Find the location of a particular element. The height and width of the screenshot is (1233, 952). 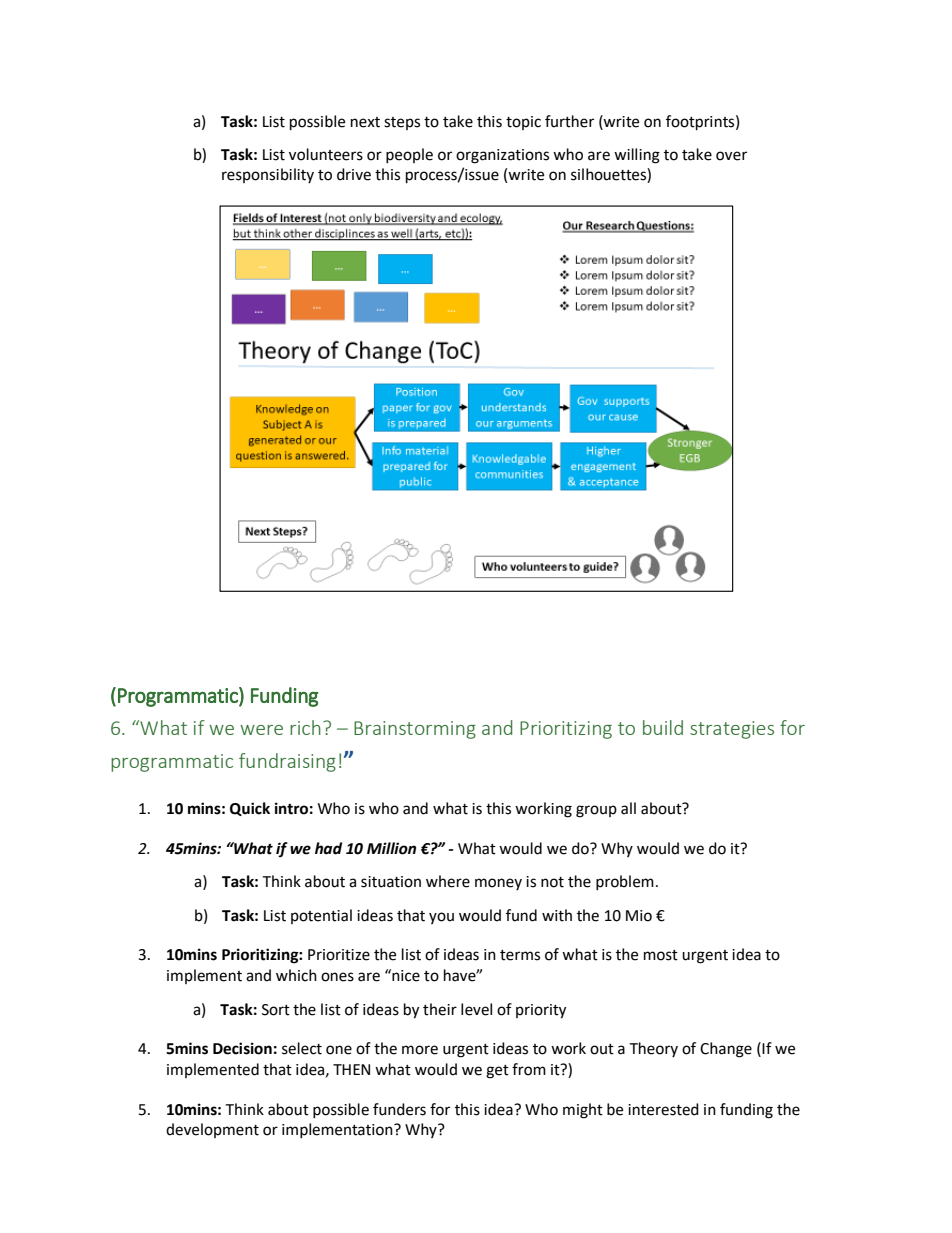

organizations is located at coordinates (502, 156).
